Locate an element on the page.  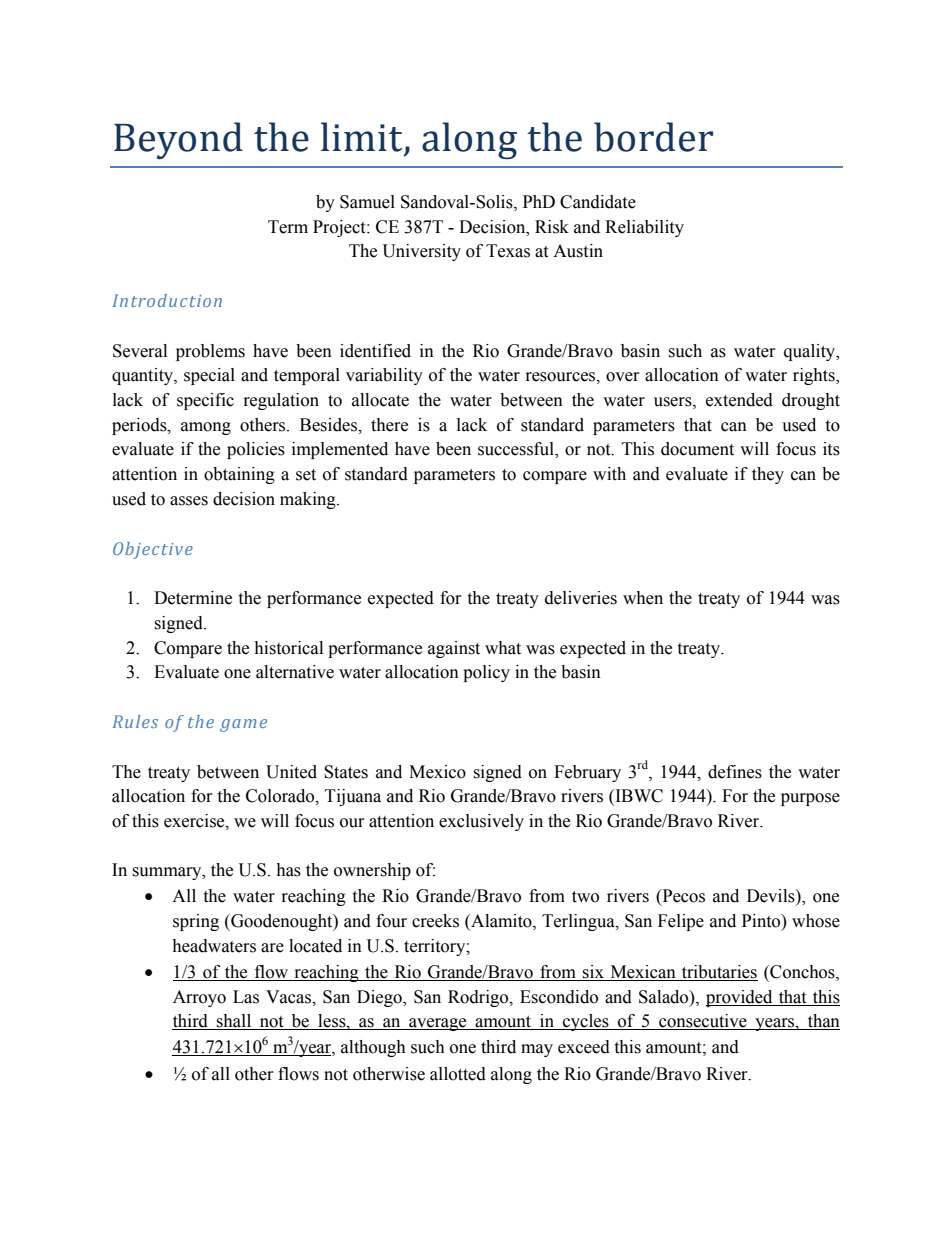
successful is located at coordinates (517, 450).
